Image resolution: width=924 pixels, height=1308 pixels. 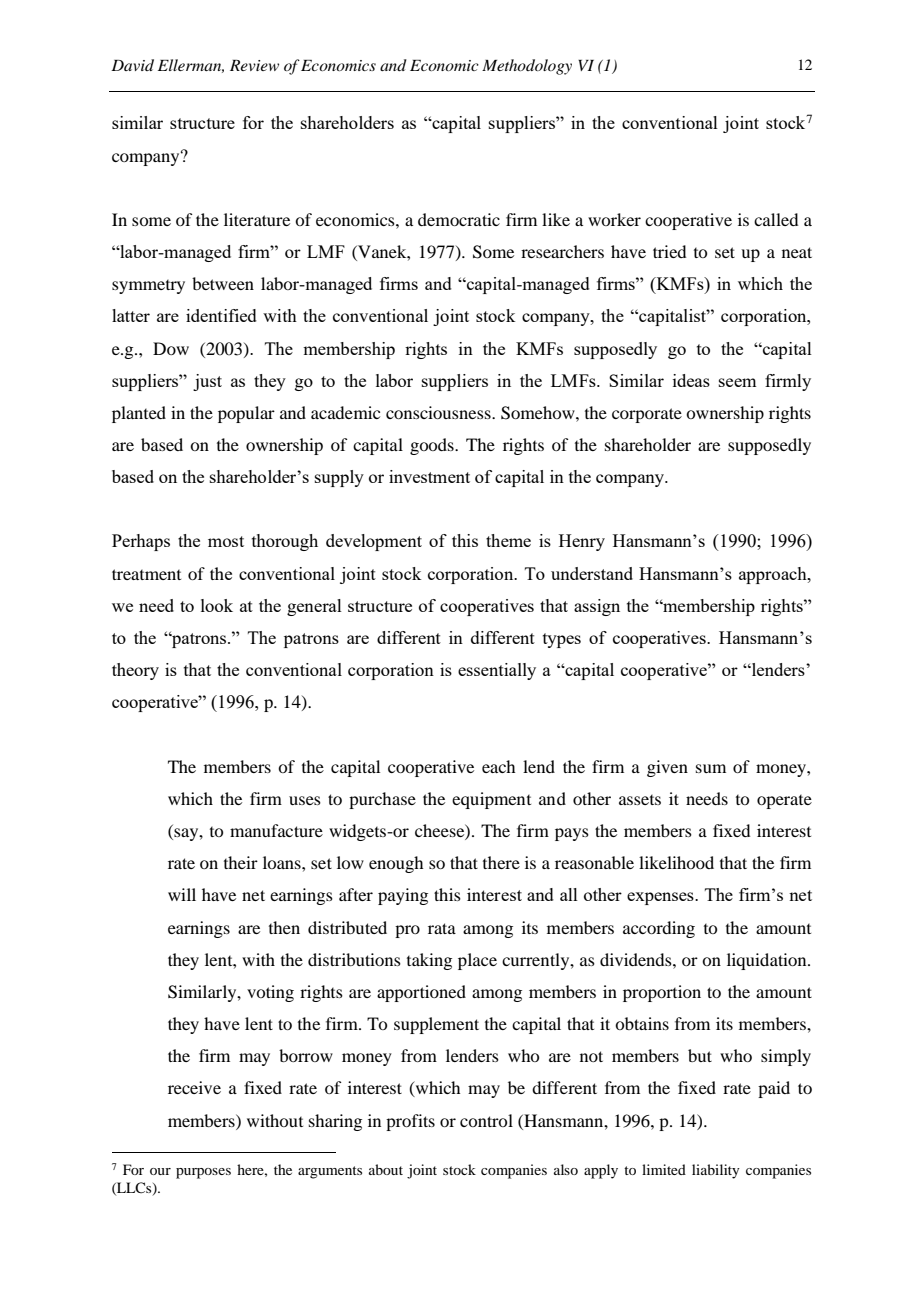 What do you see at coordinates (254, 65) in the screenshot?
I see `Review` at bounding box center [254, 65].
